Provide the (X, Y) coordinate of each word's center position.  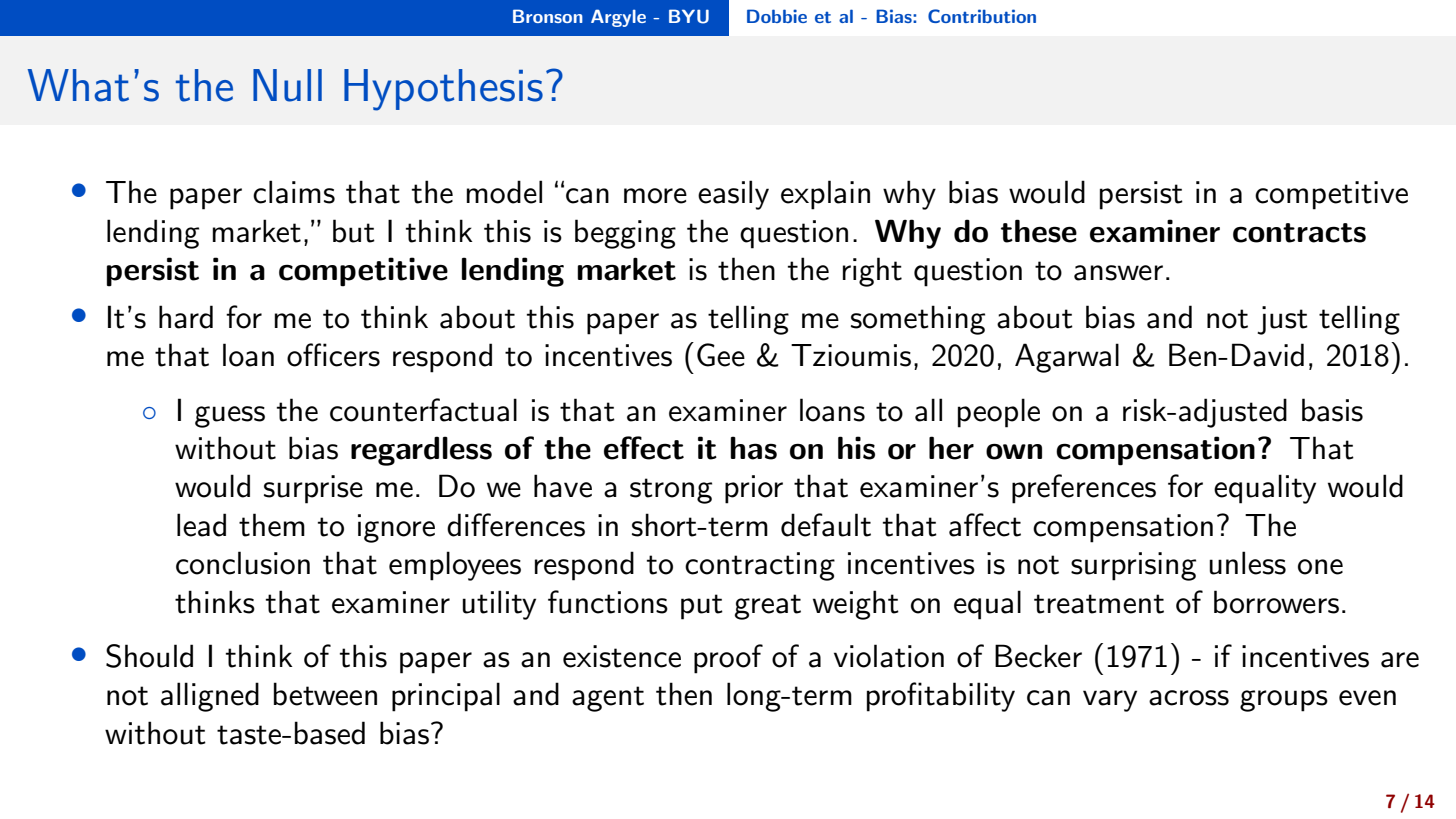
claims (294, 192)
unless (1247, 563)
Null (287, 85)
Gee (721, 355)
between (325, 694)
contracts (1299, 233)
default (826, 525)
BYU (689, 16)
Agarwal (1067, 358)
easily (733, 195)
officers (333, 355)
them (272, 525)
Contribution (982, 16)
